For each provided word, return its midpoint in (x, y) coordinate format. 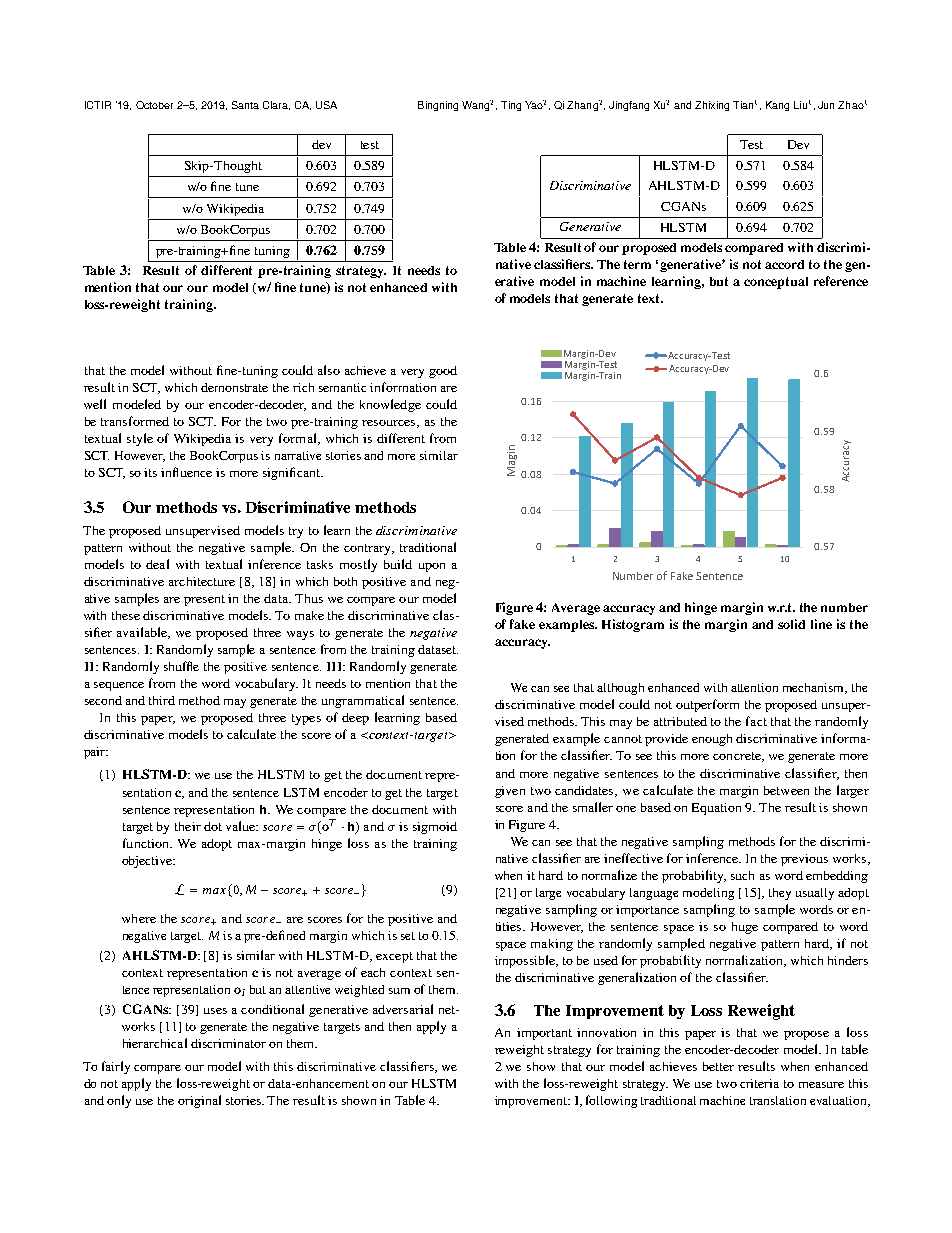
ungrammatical (363, 701)
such (742, 875)
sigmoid (435, 828)
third (162, 700)
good (443, 372)
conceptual (776, 283)
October (154, 105)
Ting (511, 106)
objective (148, 862)
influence (186, 472)
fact (756, 721)
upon (432, 567)
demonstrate (234, 387)
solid (791, 624)
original (199, 1101)
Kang (777, 106)
